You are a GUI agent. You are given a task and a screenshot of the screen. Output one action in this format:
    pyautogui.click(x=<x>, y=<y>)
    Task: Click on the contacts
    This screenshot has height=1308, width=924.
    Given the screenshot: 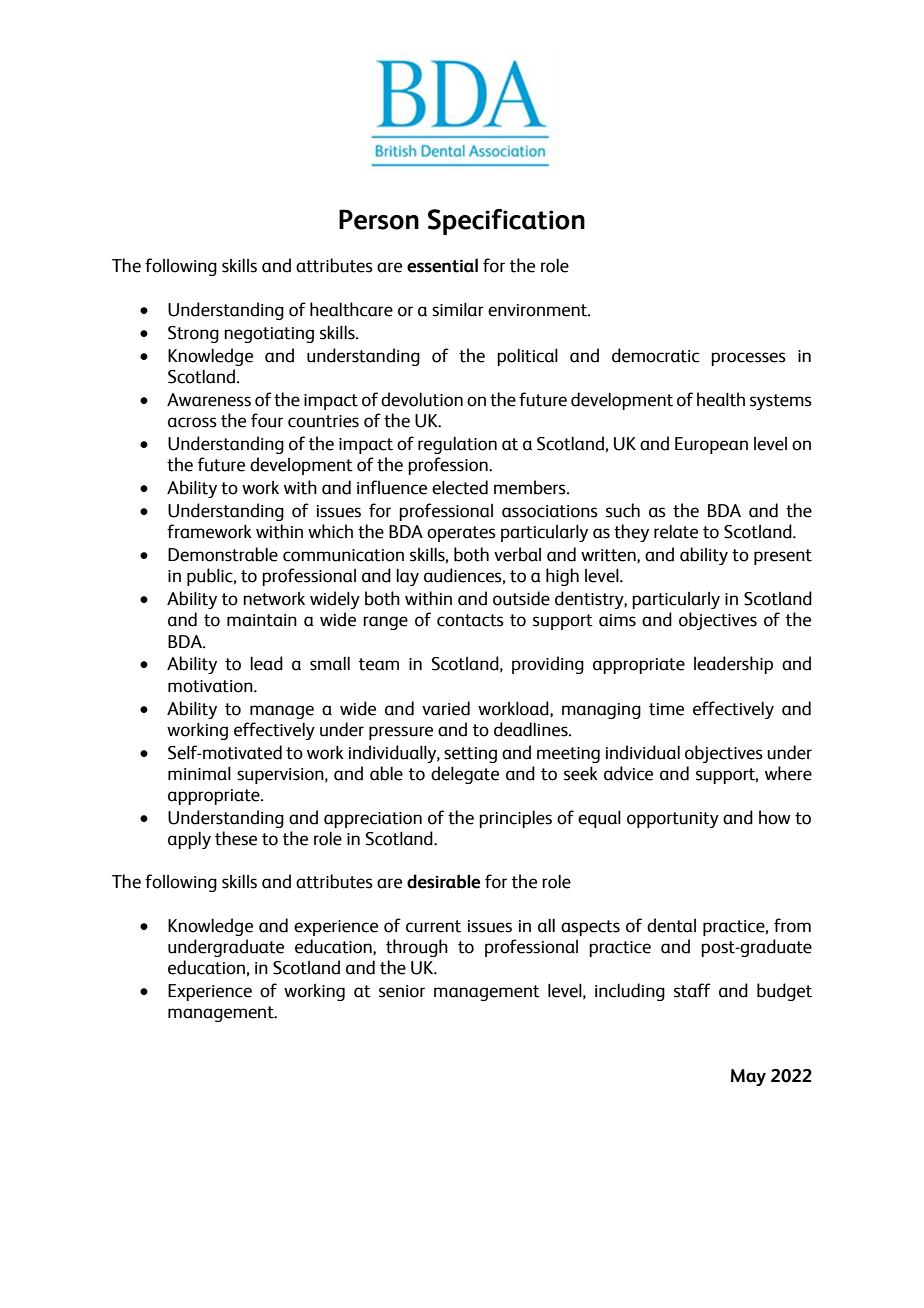 What is the action you would take?
    pyautogui.click(x=470, y=620)
